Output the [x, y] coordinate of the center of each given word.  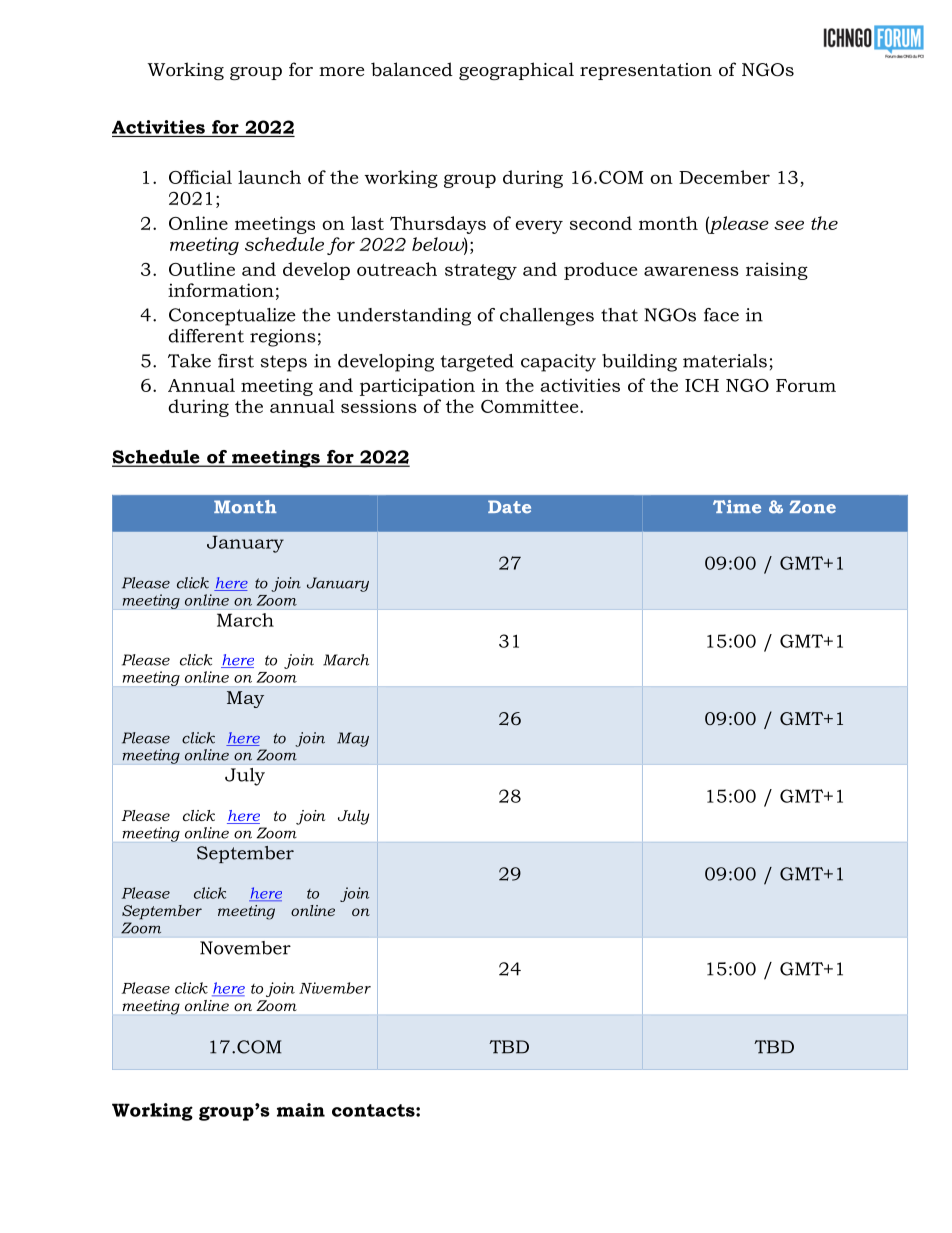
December [724, 177]
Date [509, 507]
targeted [477, 363]
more [341, 72]
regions [283, 338]
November [245, 948]
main [301, 1110]
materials [725, 361]
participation [417, 387]
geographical [516, 71]
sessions [379, 406]
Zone [813, 507]
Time [737, 507]
